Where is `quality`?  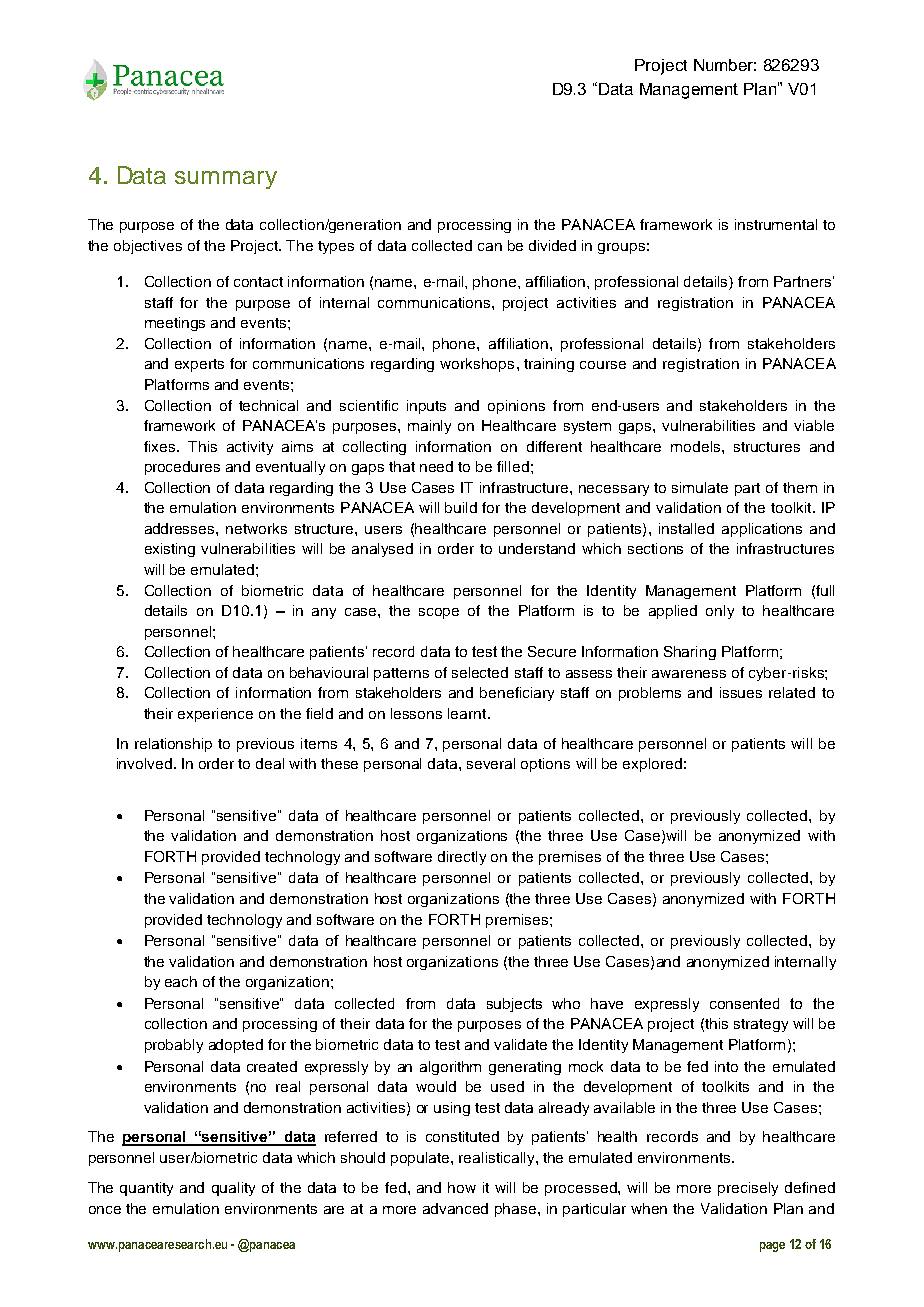
quality is located at coordinates (233, 1189).
